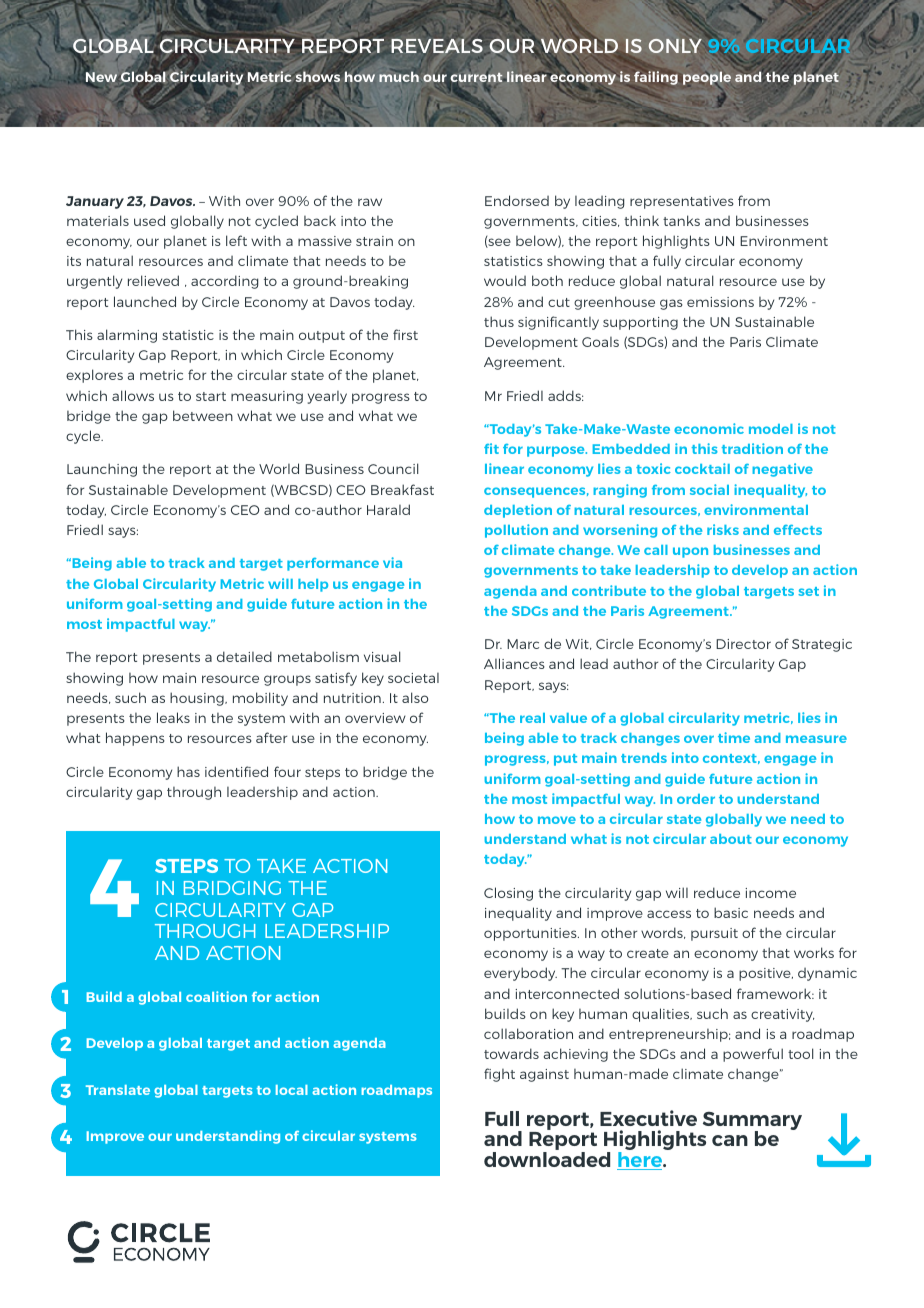 This screenshot has width=924, height=1308. I want to click on Summary, so click(752, 1122).
